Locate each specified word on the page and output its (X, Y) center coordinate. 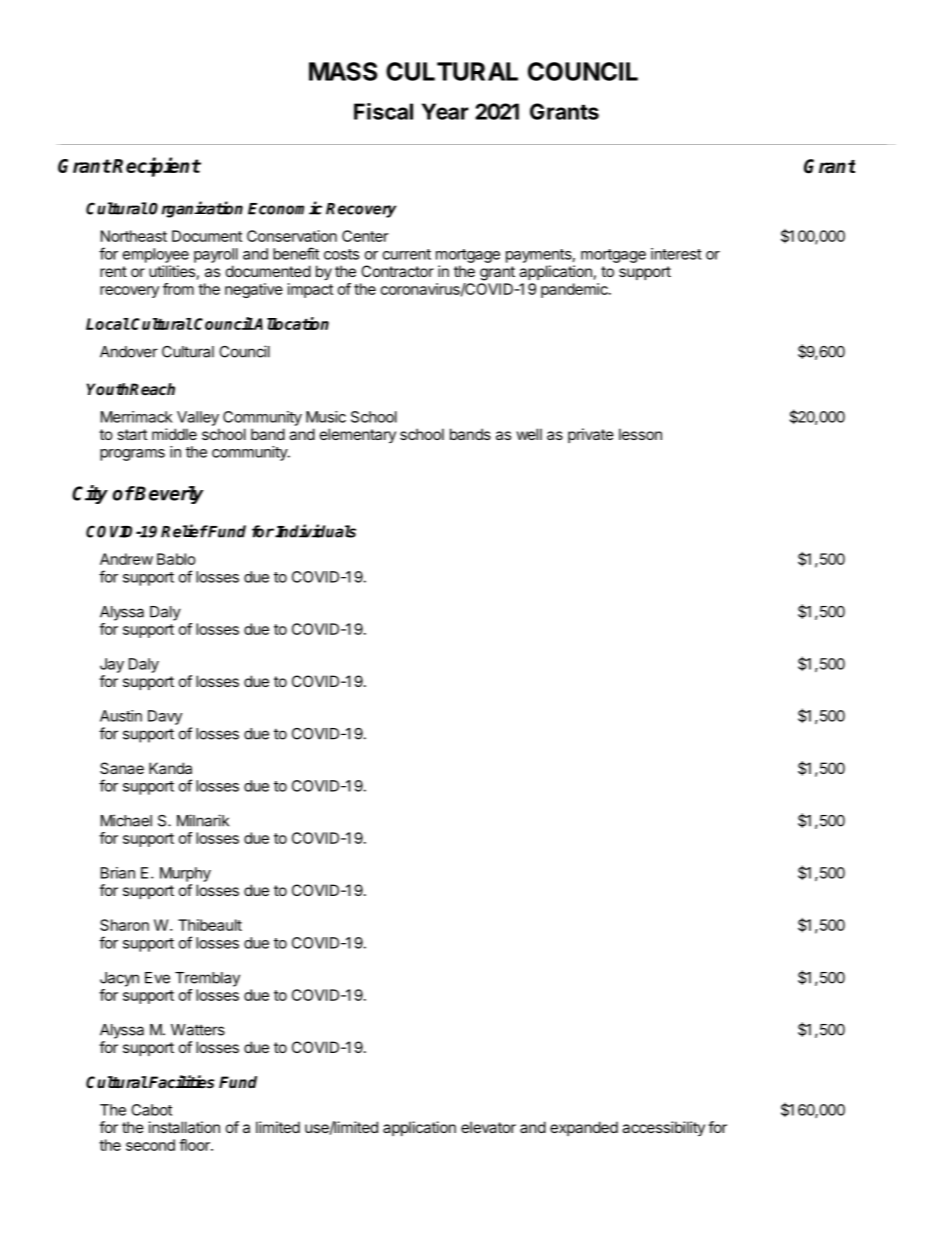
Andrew (126, 559)
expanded (584, 1128)
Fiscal (383, 111)
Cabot (151, 1110)
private (591, 435)
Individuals (315, 531)
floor (195, 1145)
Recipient (156, 167)
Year (445, 111)
